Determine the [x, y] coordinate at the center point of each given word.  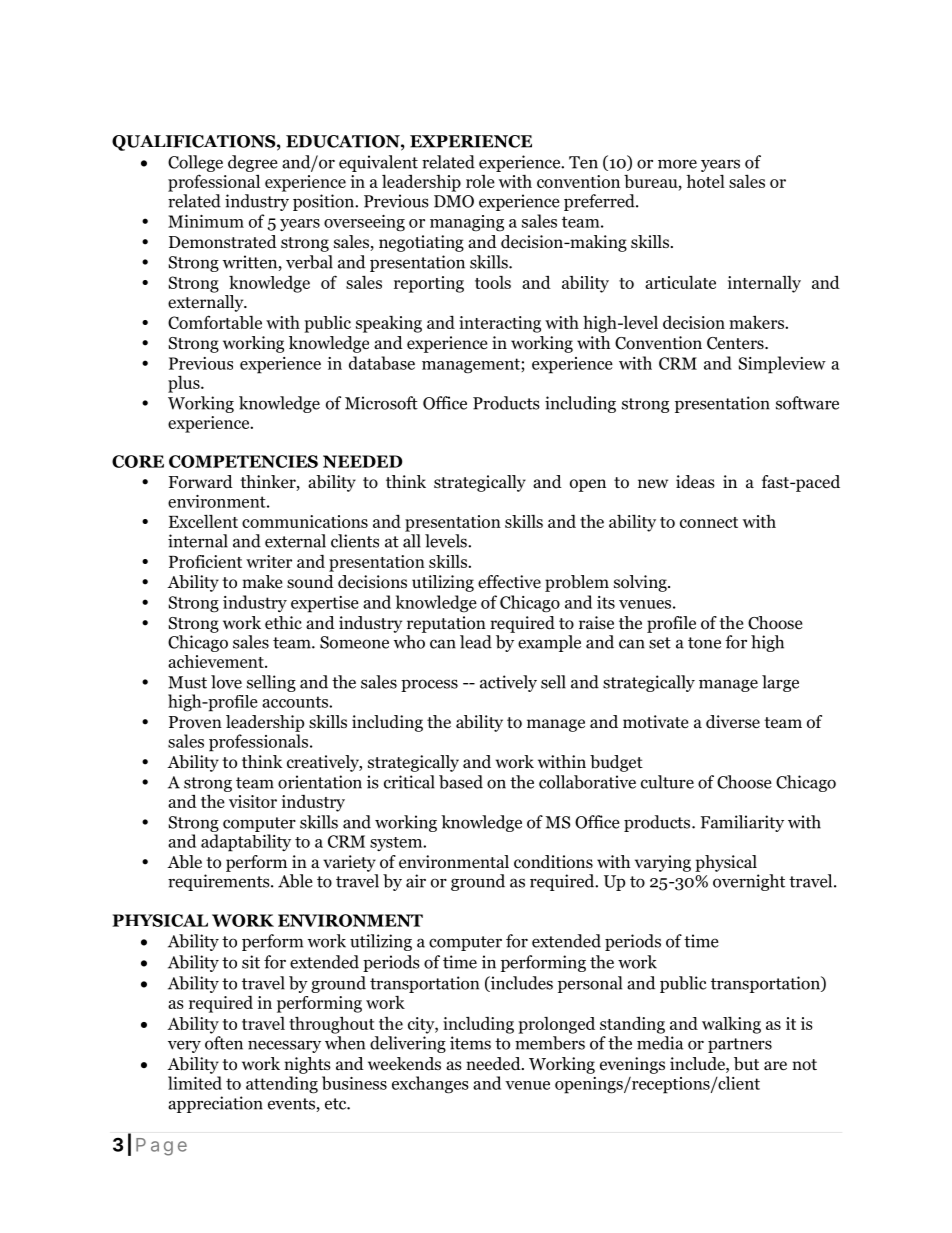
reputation [446, 624]
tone [704, 643]
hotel [705, 181]
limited [195, 1083]
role [480, 181]
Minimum [206, 221]
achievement [217, 661]
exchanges [430, 1085]
